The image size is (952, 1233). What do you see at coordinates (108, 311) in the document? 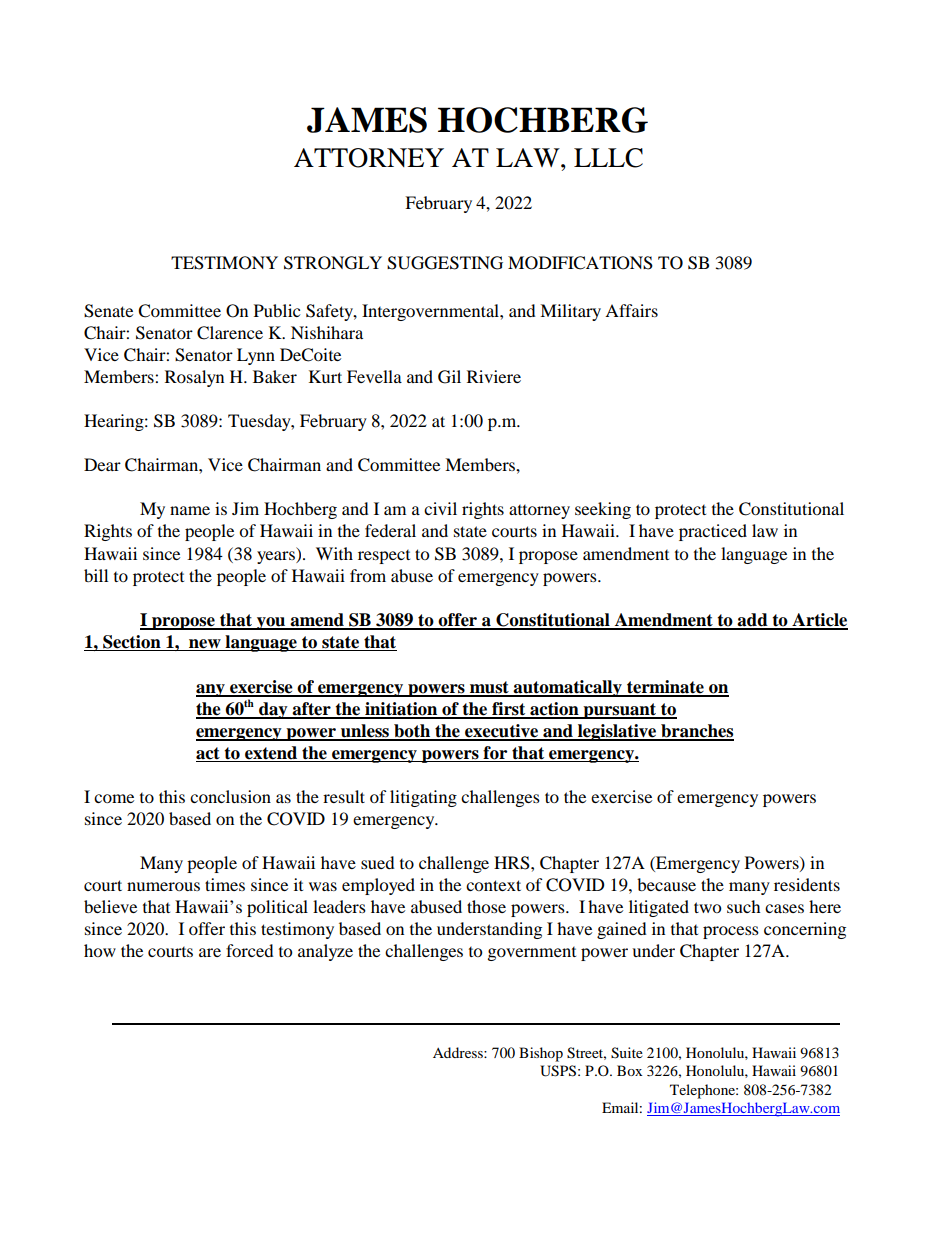
I see `Senate` at bounding box center [108, 311].
